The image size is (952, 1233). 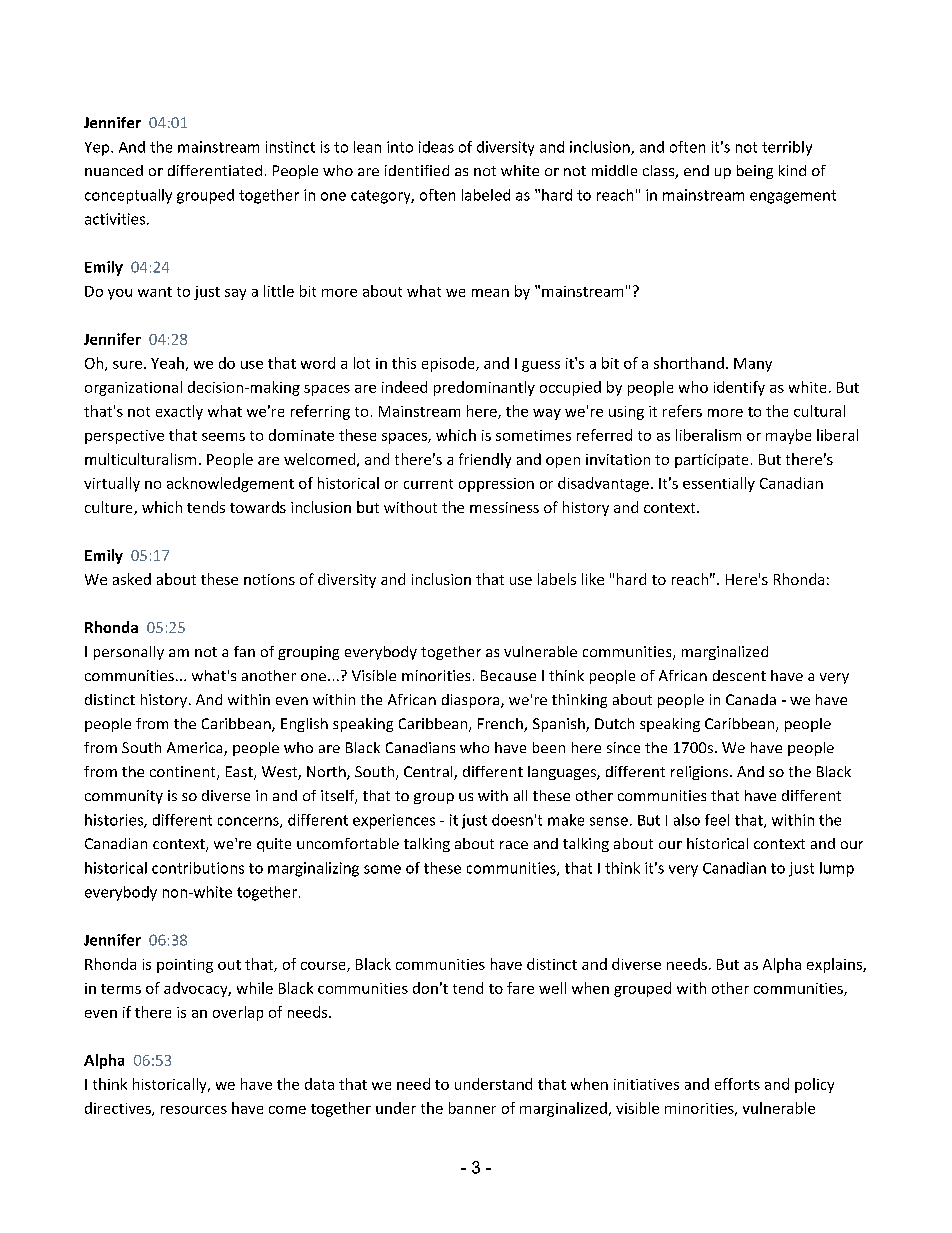 I want to click on asked, so click(x=132, y=579).
